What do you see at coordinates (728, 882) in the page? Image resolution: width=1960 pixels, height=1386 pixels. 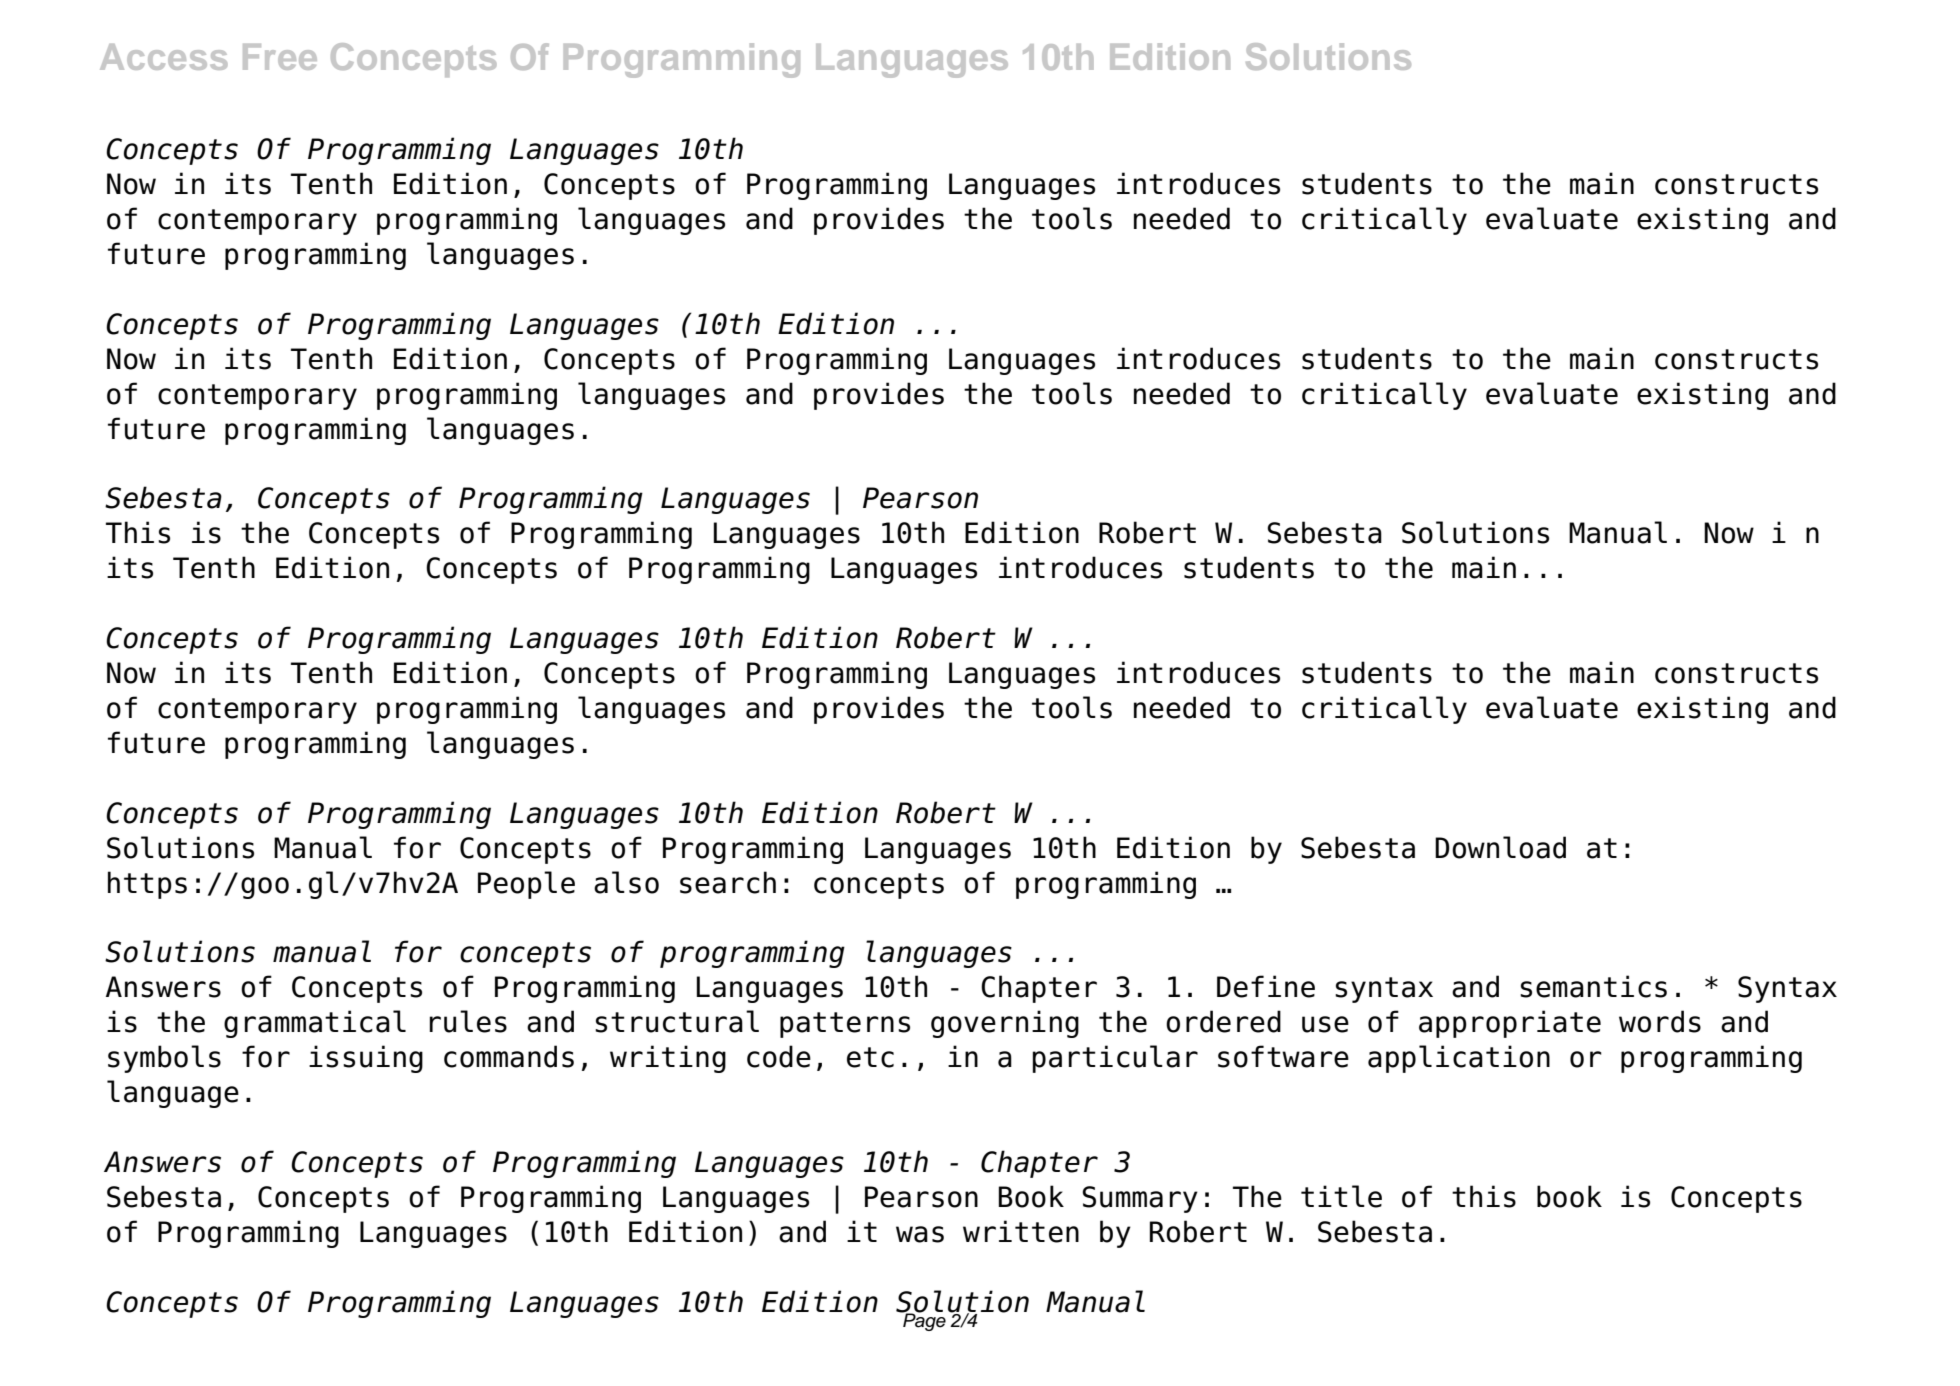 I see `search` at bounding box center [728, 882].
